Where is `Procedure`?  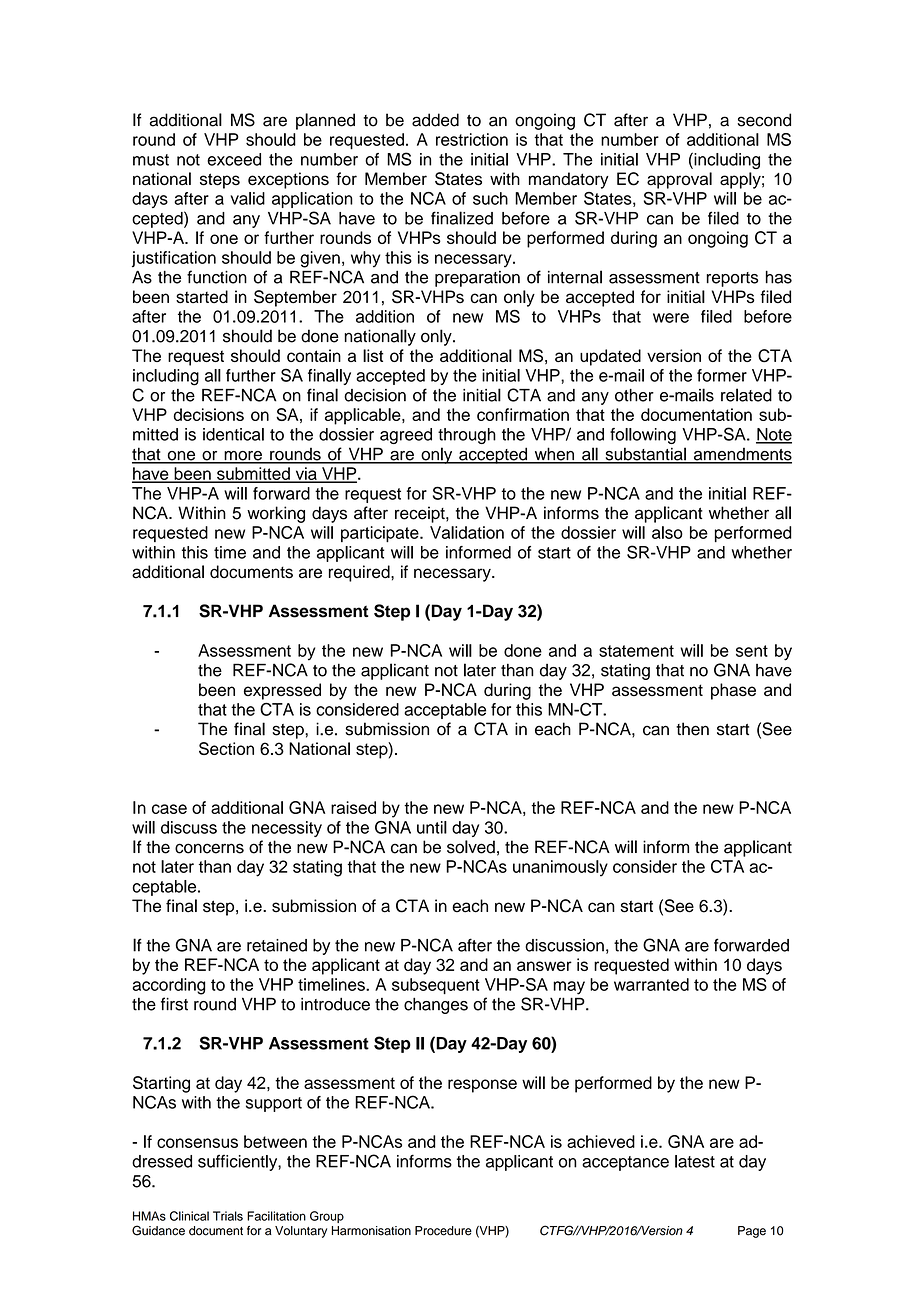 Procedure is located at coordinates (443, 1231).
